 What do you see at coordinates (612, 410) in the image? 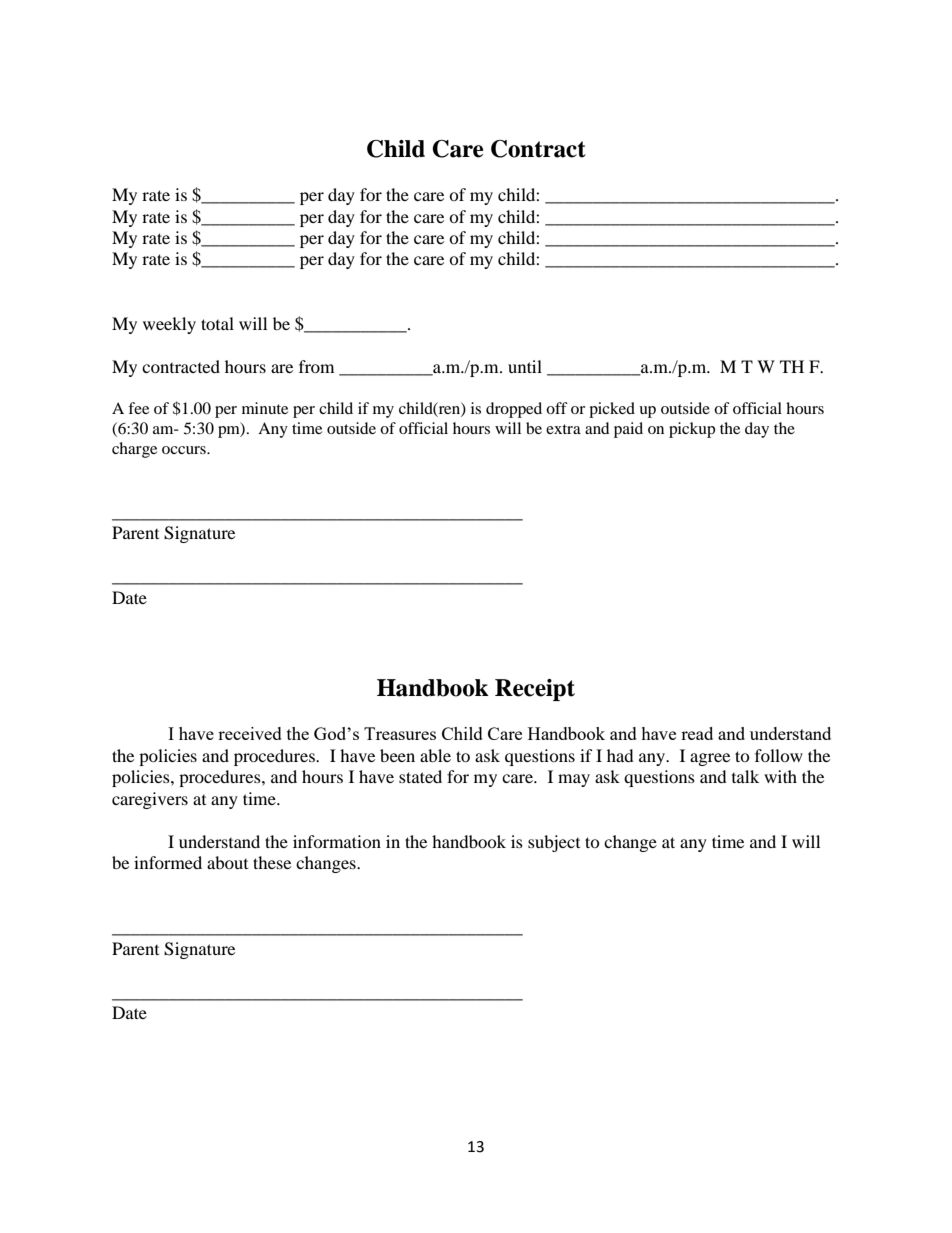
I see `picked` at bounding box center [612, 410].
